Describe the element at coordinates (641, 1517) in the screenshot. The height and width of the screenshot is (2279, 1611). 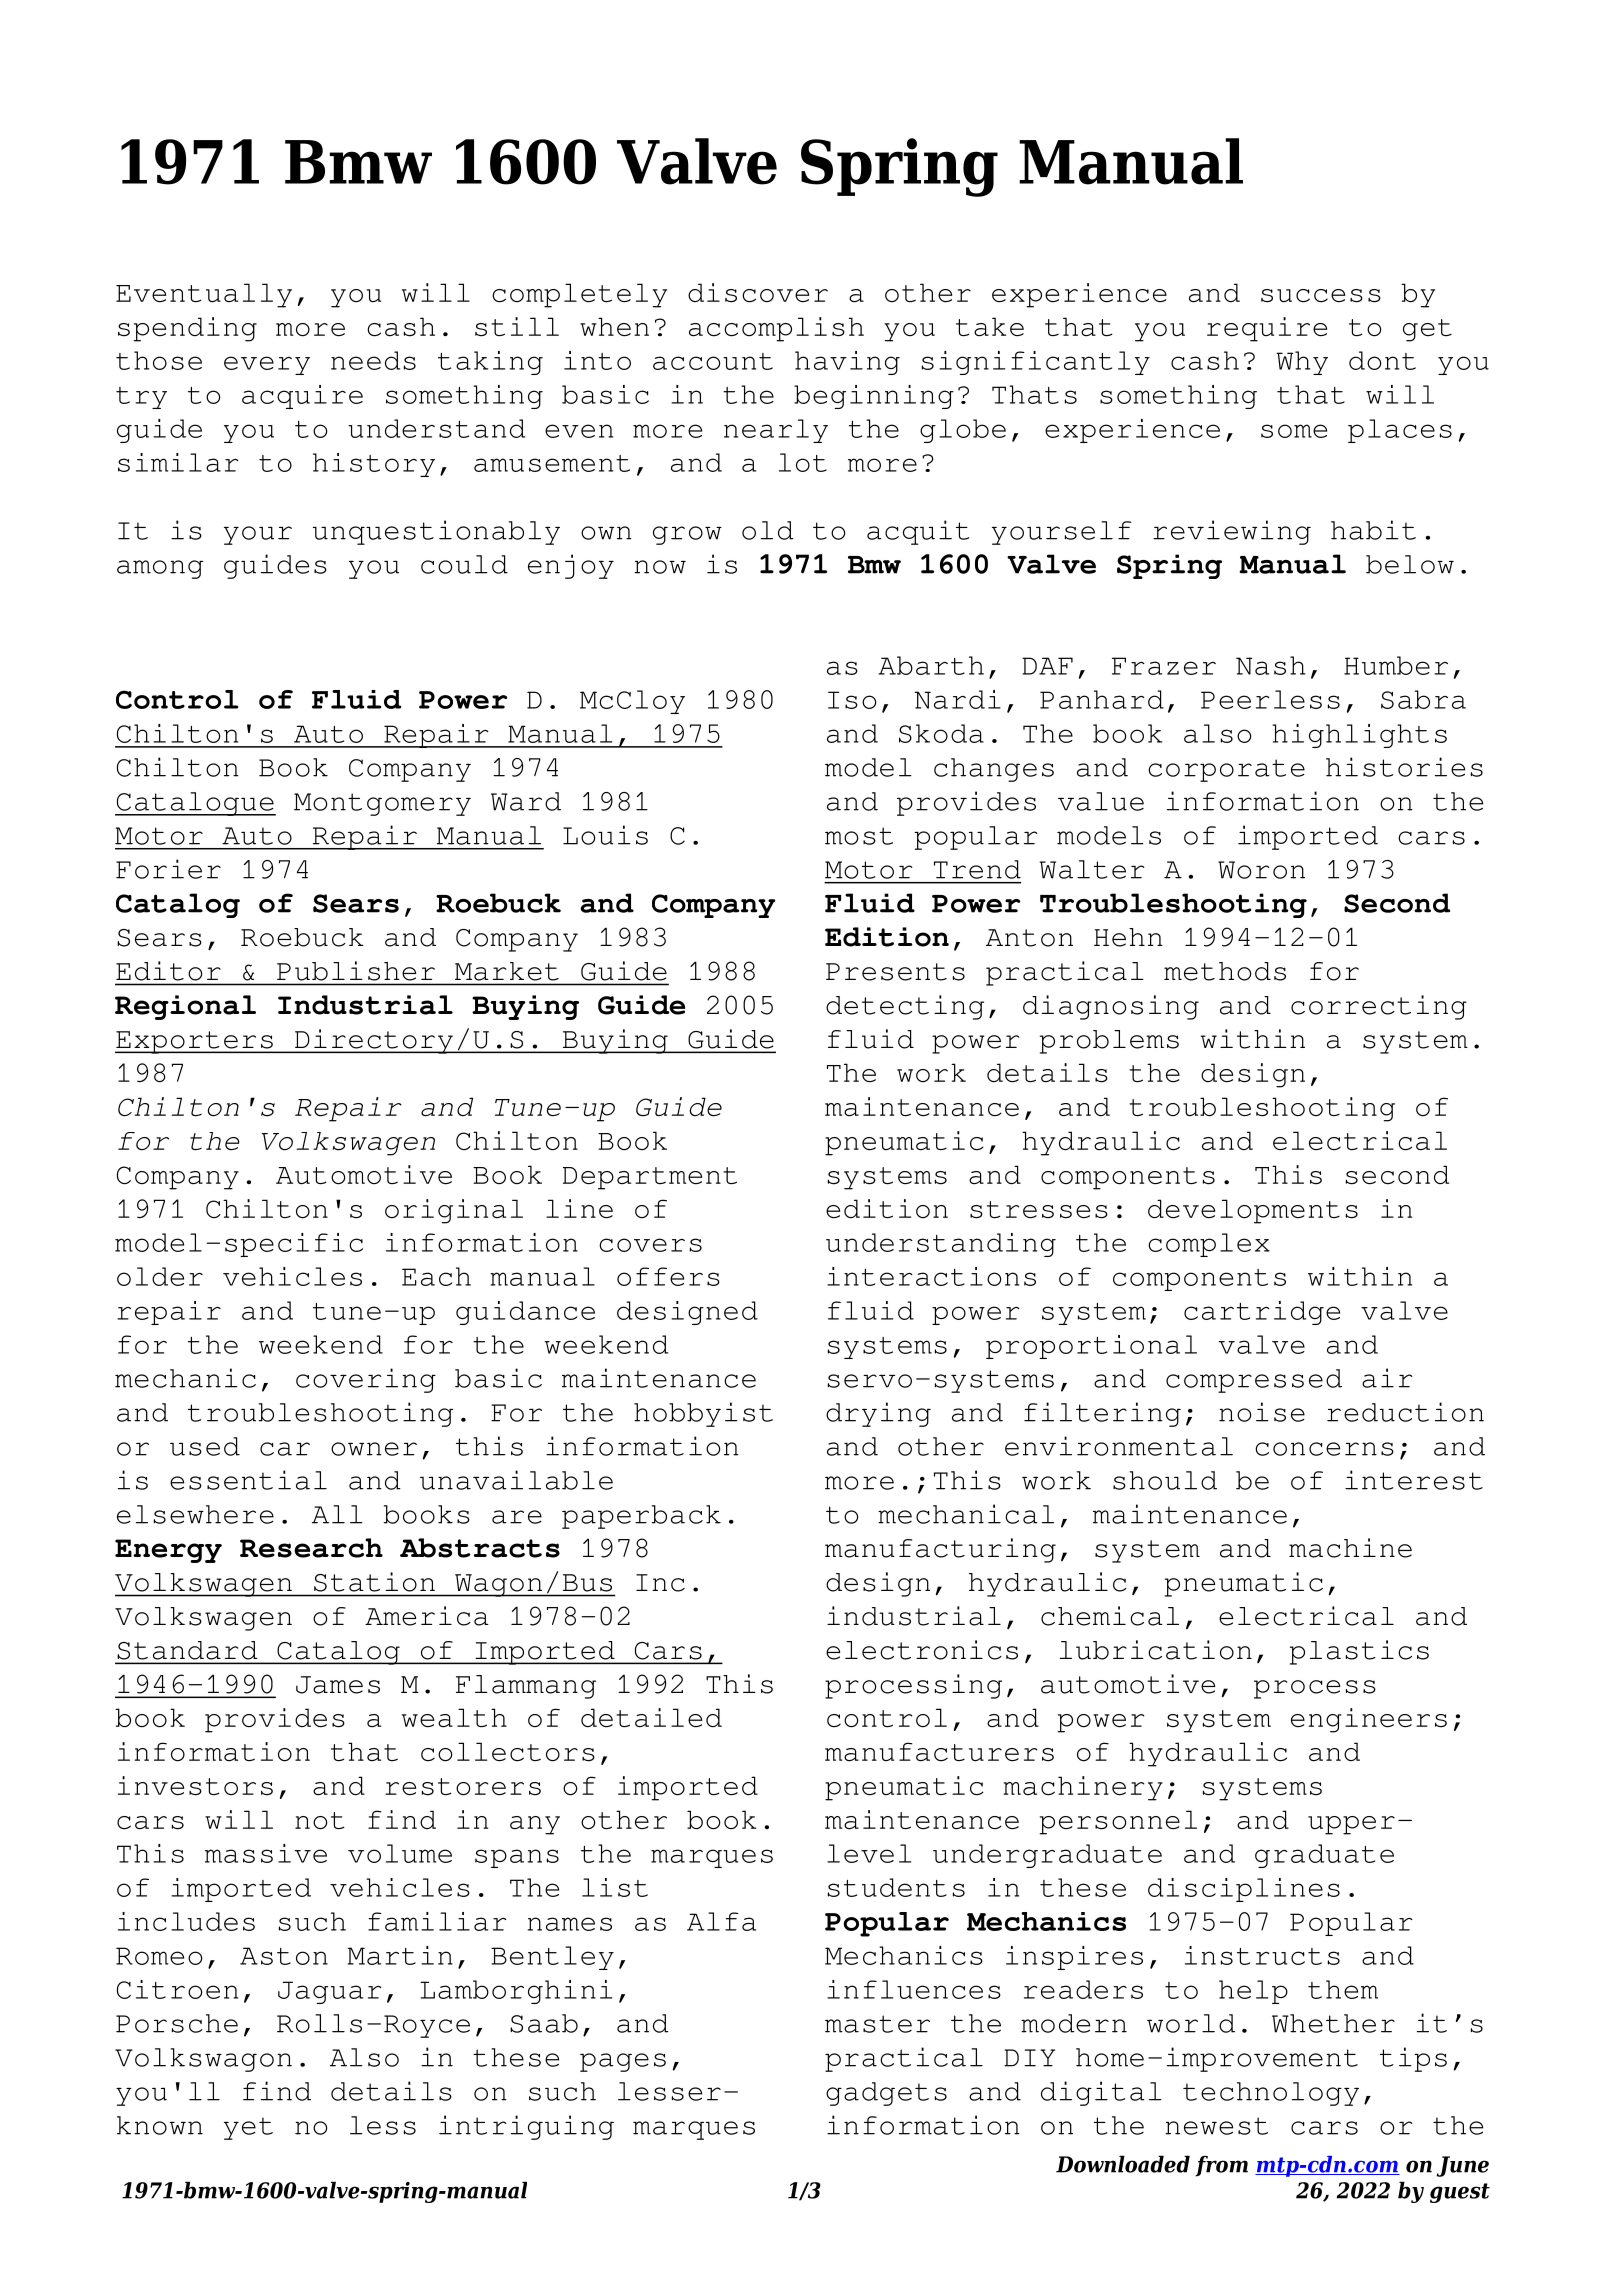
I see `paperback` at that location.
